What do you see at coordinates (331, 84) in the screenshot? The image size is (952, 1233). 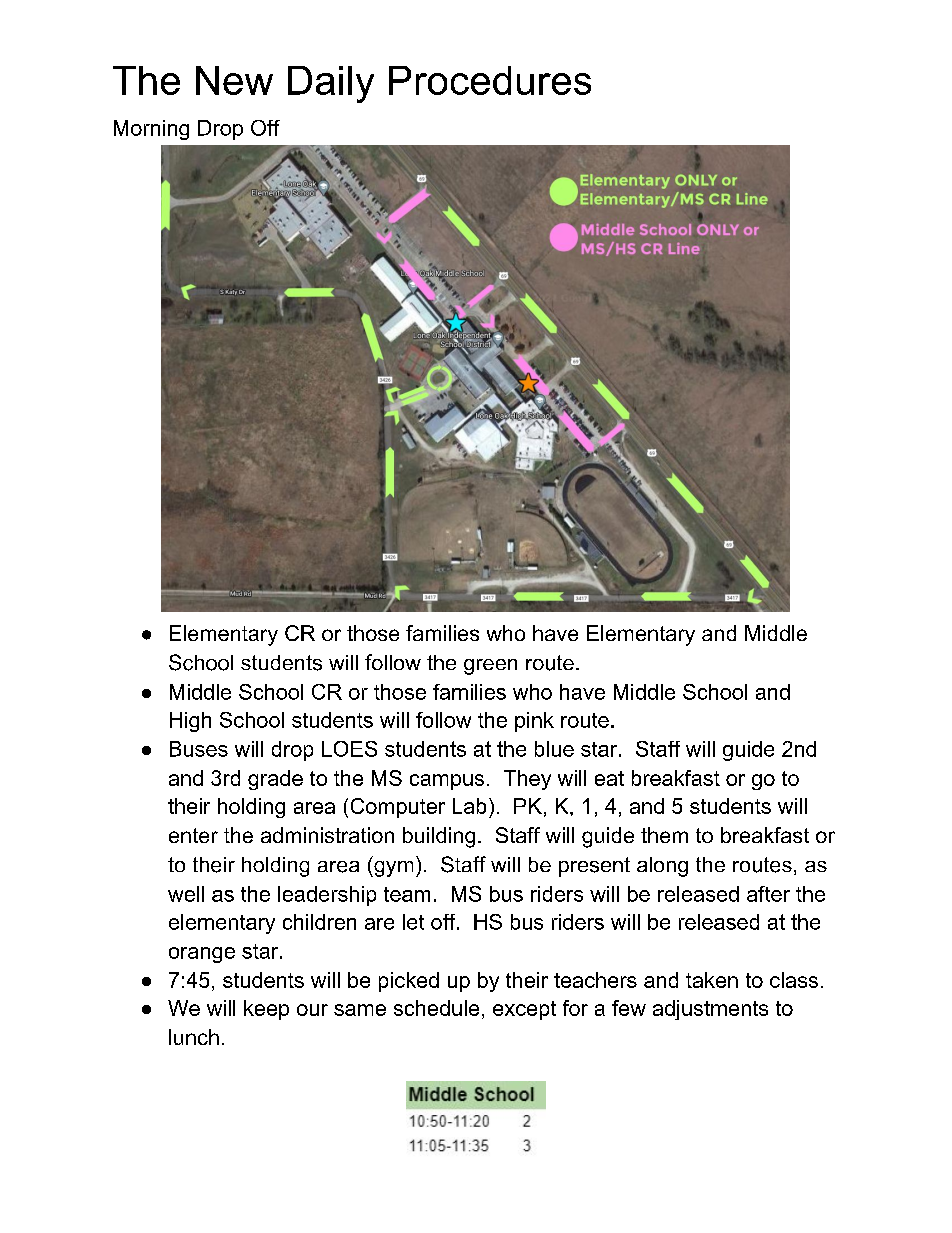 I see `Daily` at bounding box center [331, 84].
